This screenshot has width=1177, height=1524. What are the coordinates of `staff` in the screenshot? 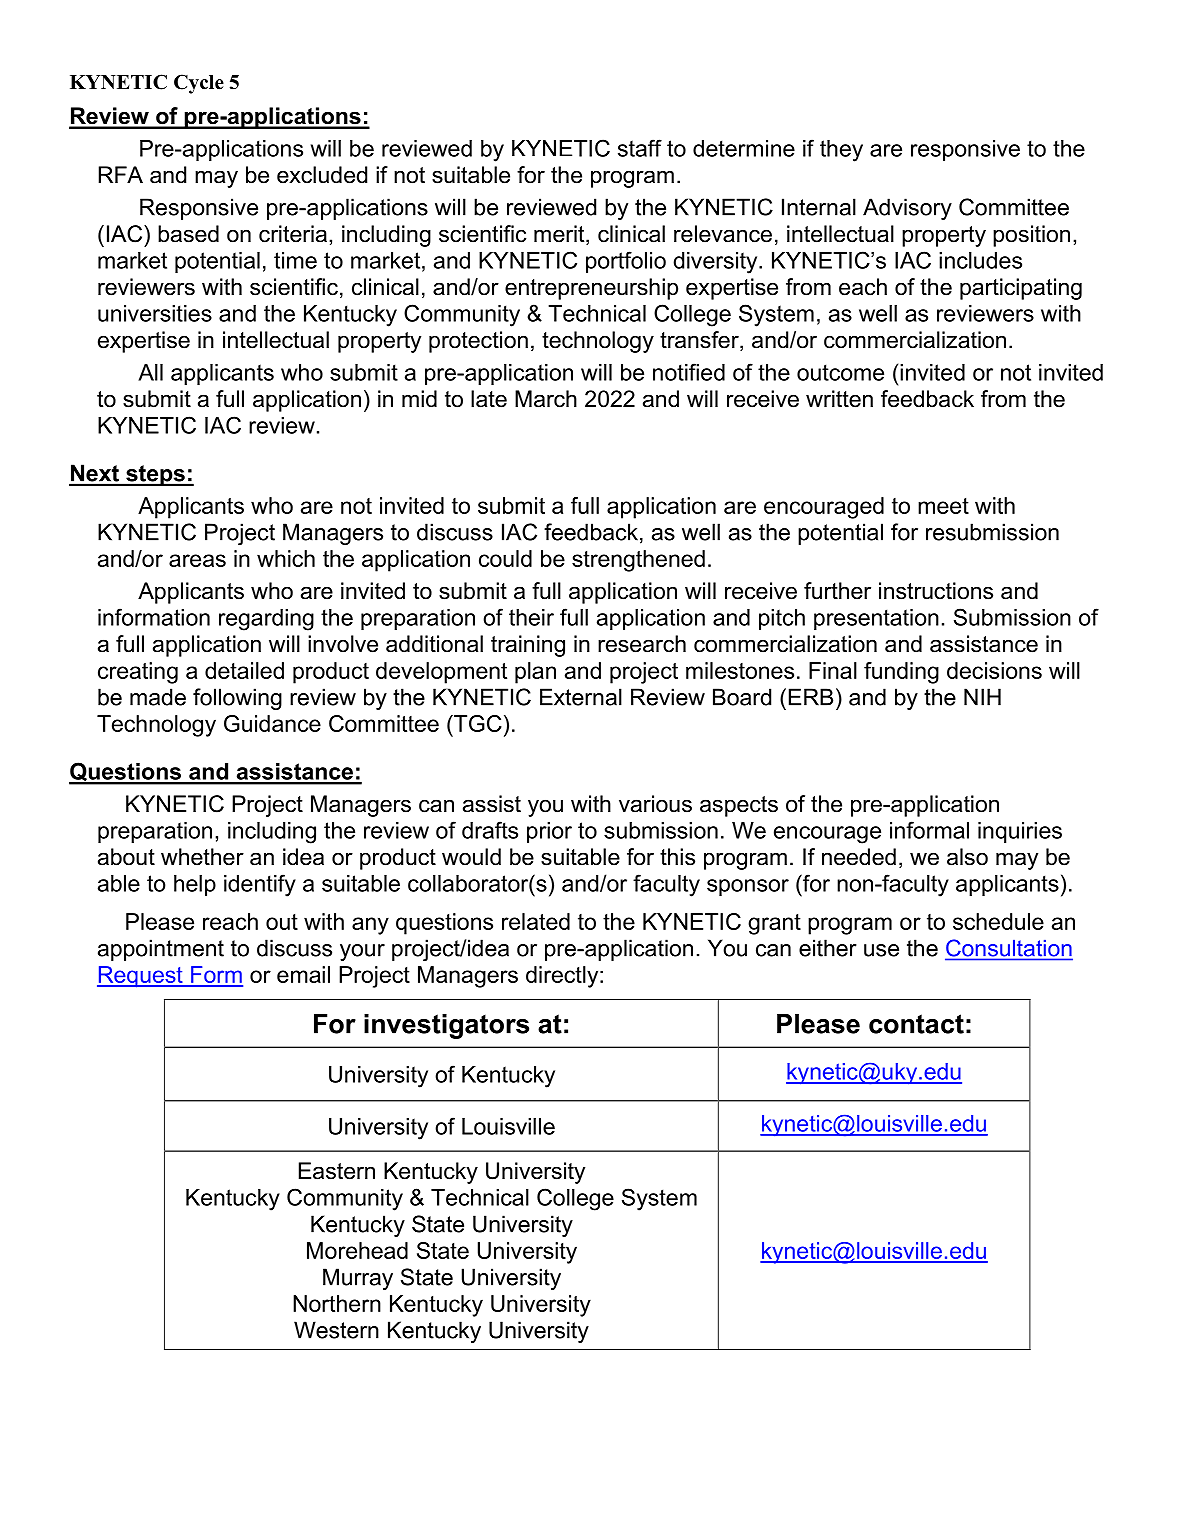 It's located at (640, 148).
